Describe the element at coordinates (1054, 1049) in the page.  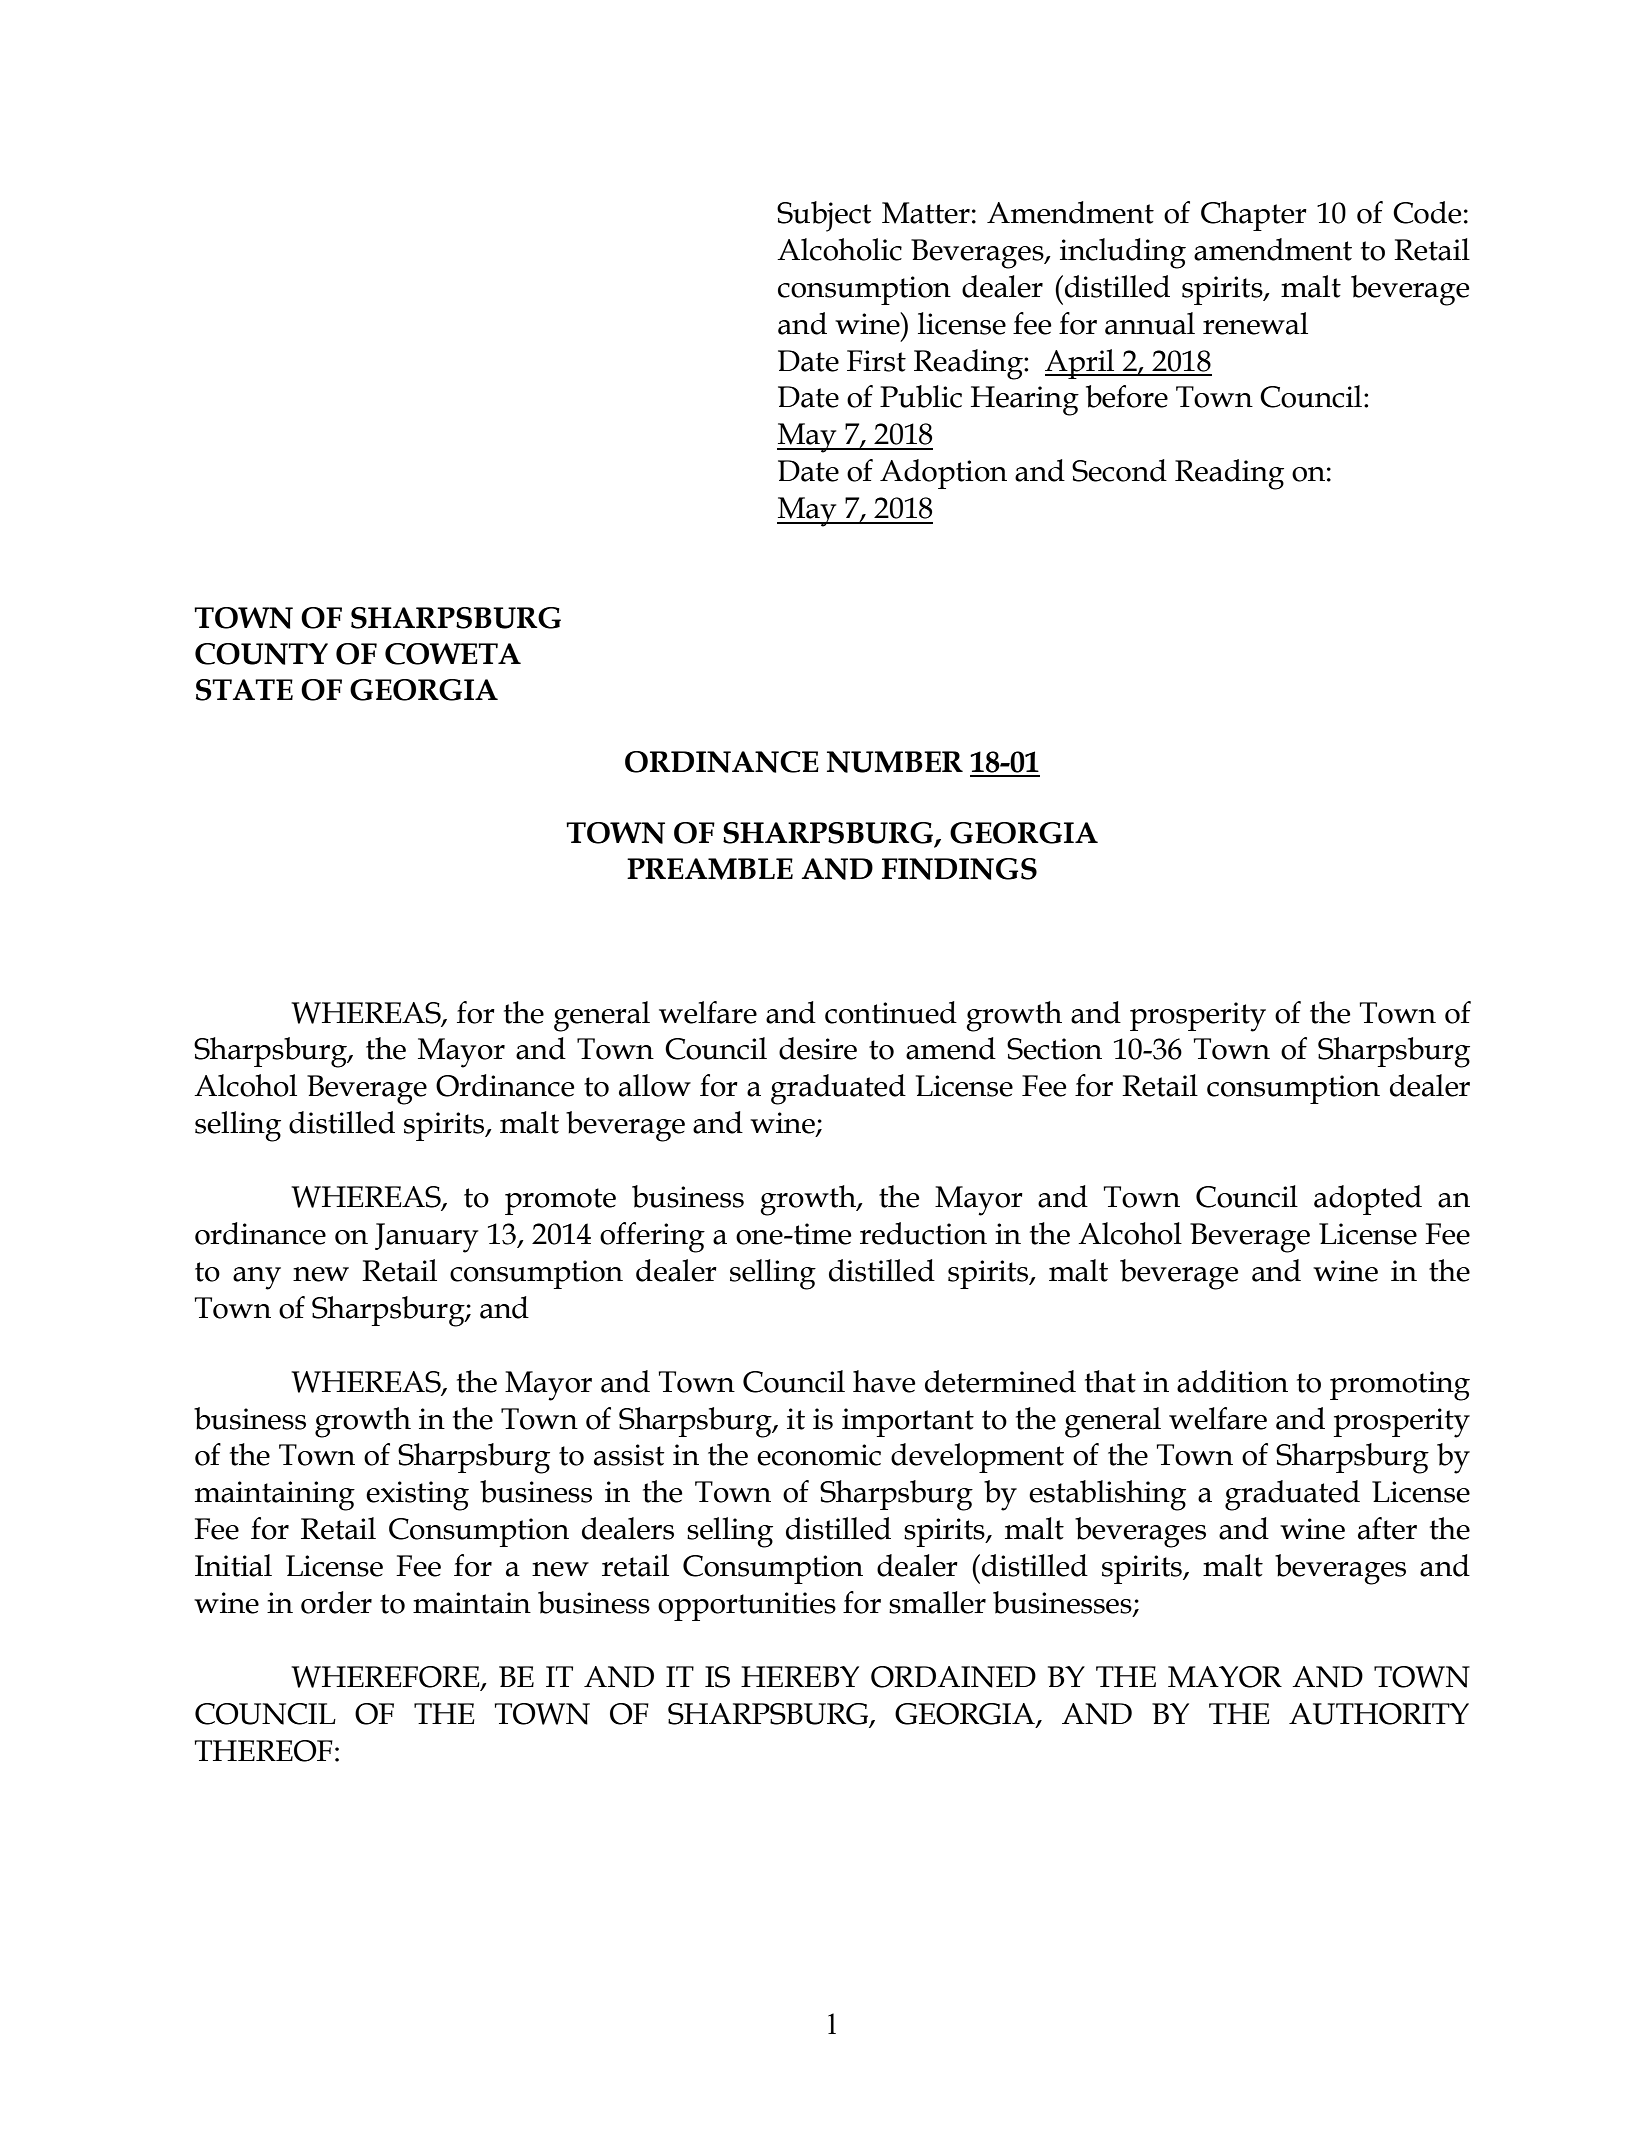
I see `Section` at that location.
